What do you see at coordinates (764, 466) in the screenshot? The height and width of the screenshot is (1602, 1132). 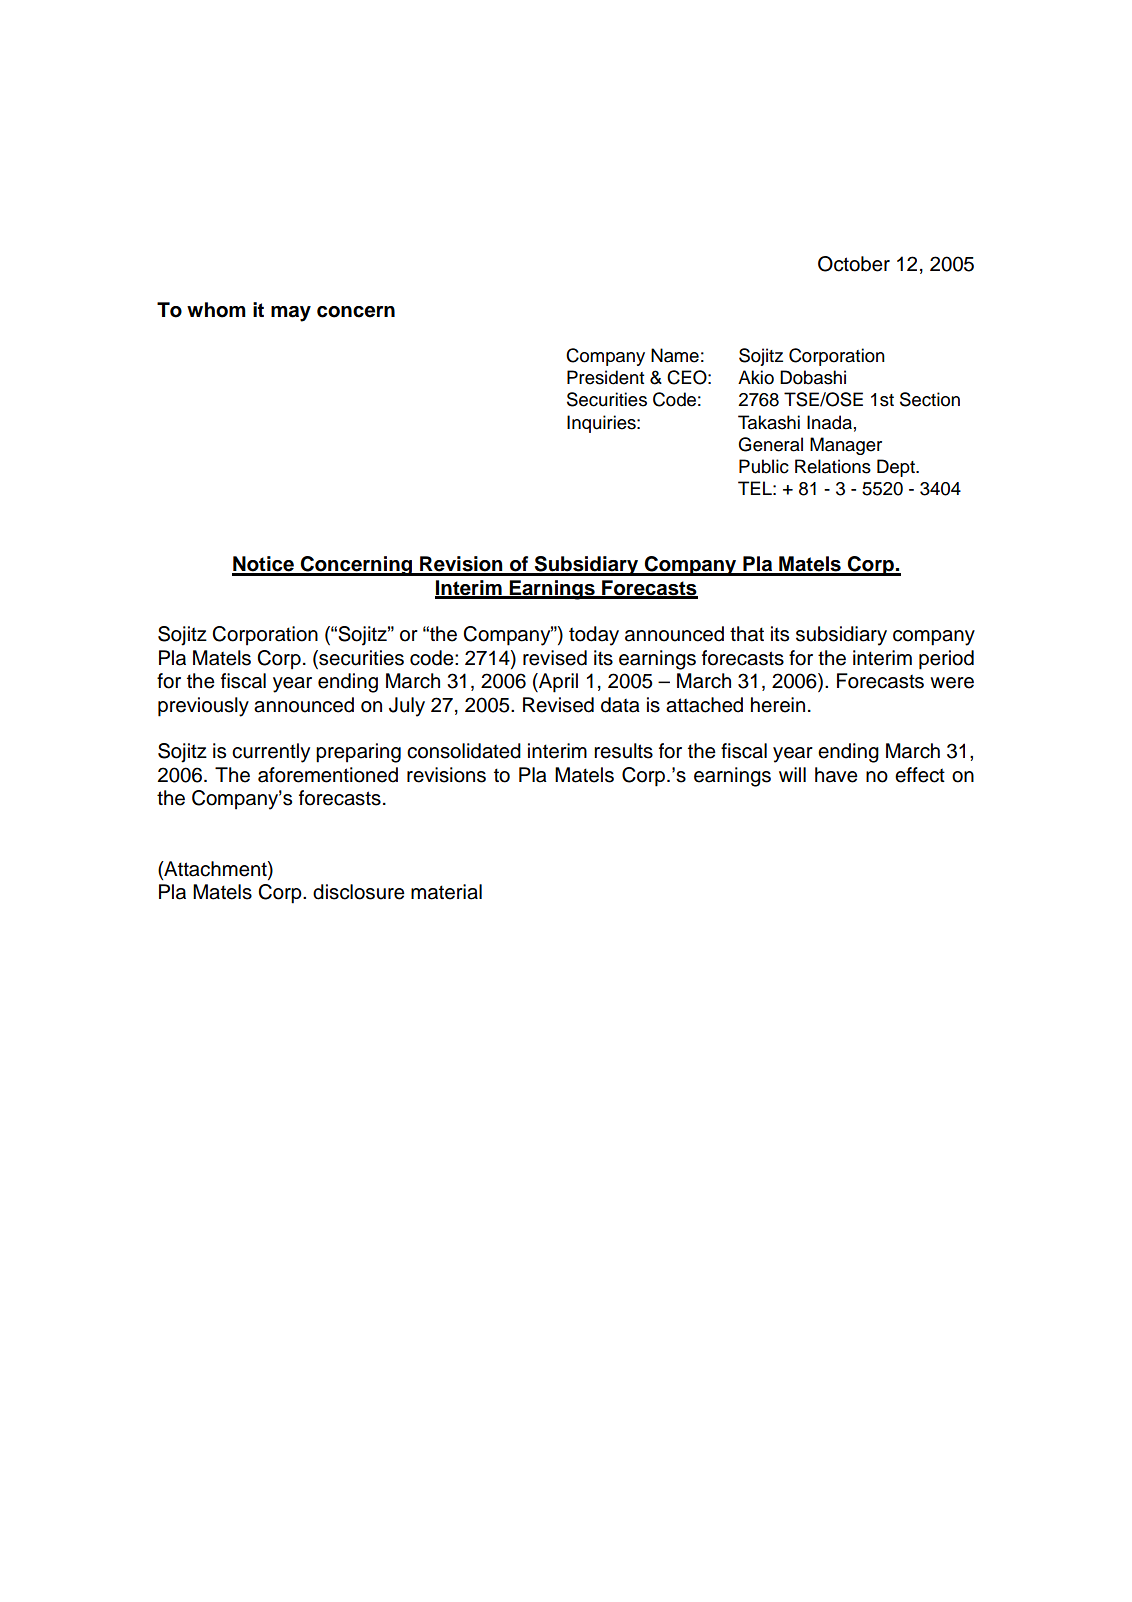 I see `Public` at bounding box center [764, 466].
